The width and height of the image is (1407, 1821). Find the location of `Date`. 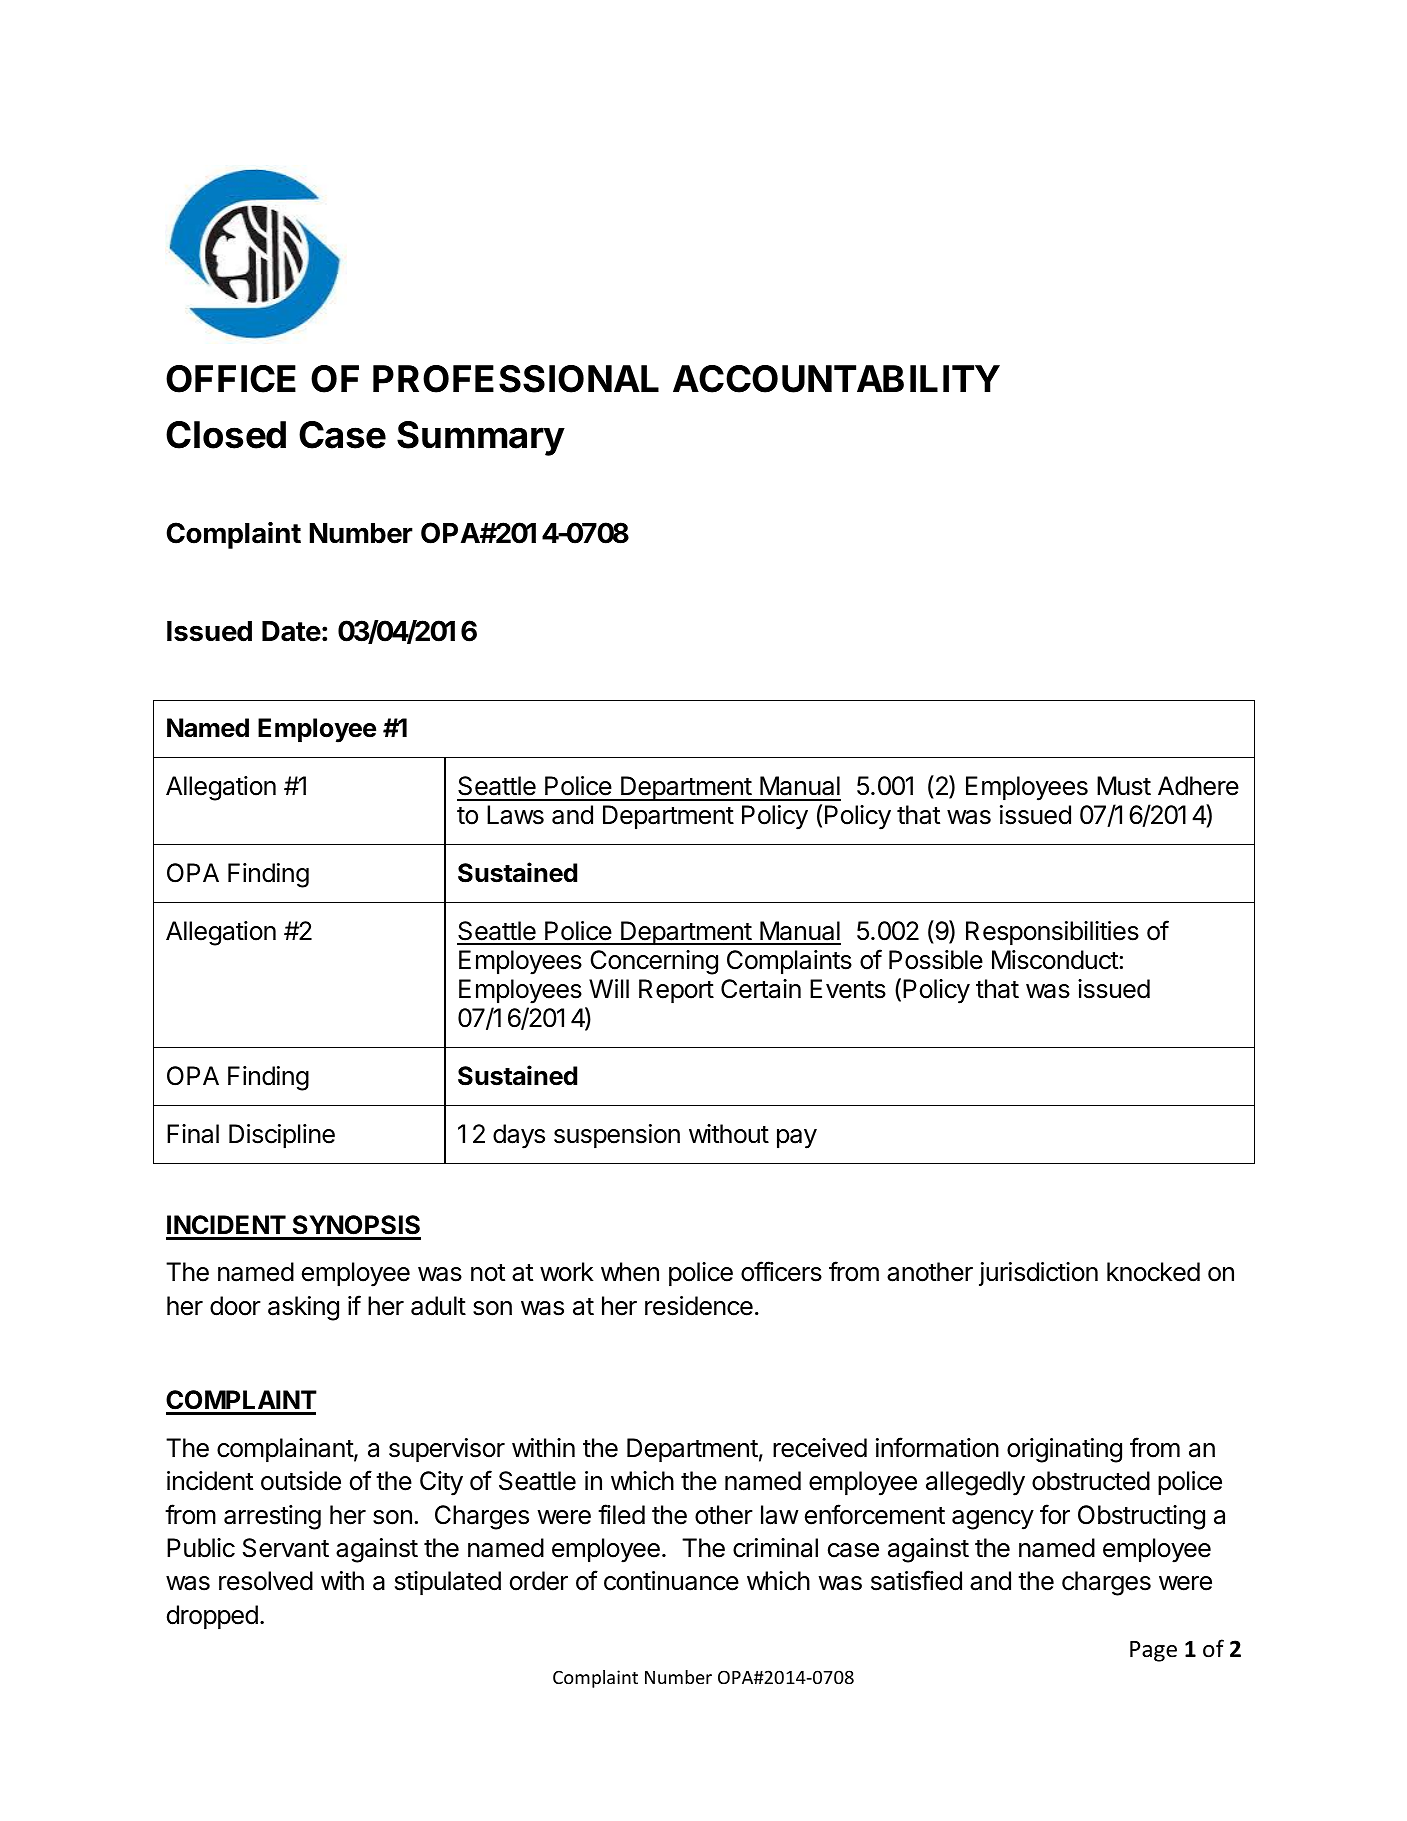

Date is located at coordinates (291, 631).
